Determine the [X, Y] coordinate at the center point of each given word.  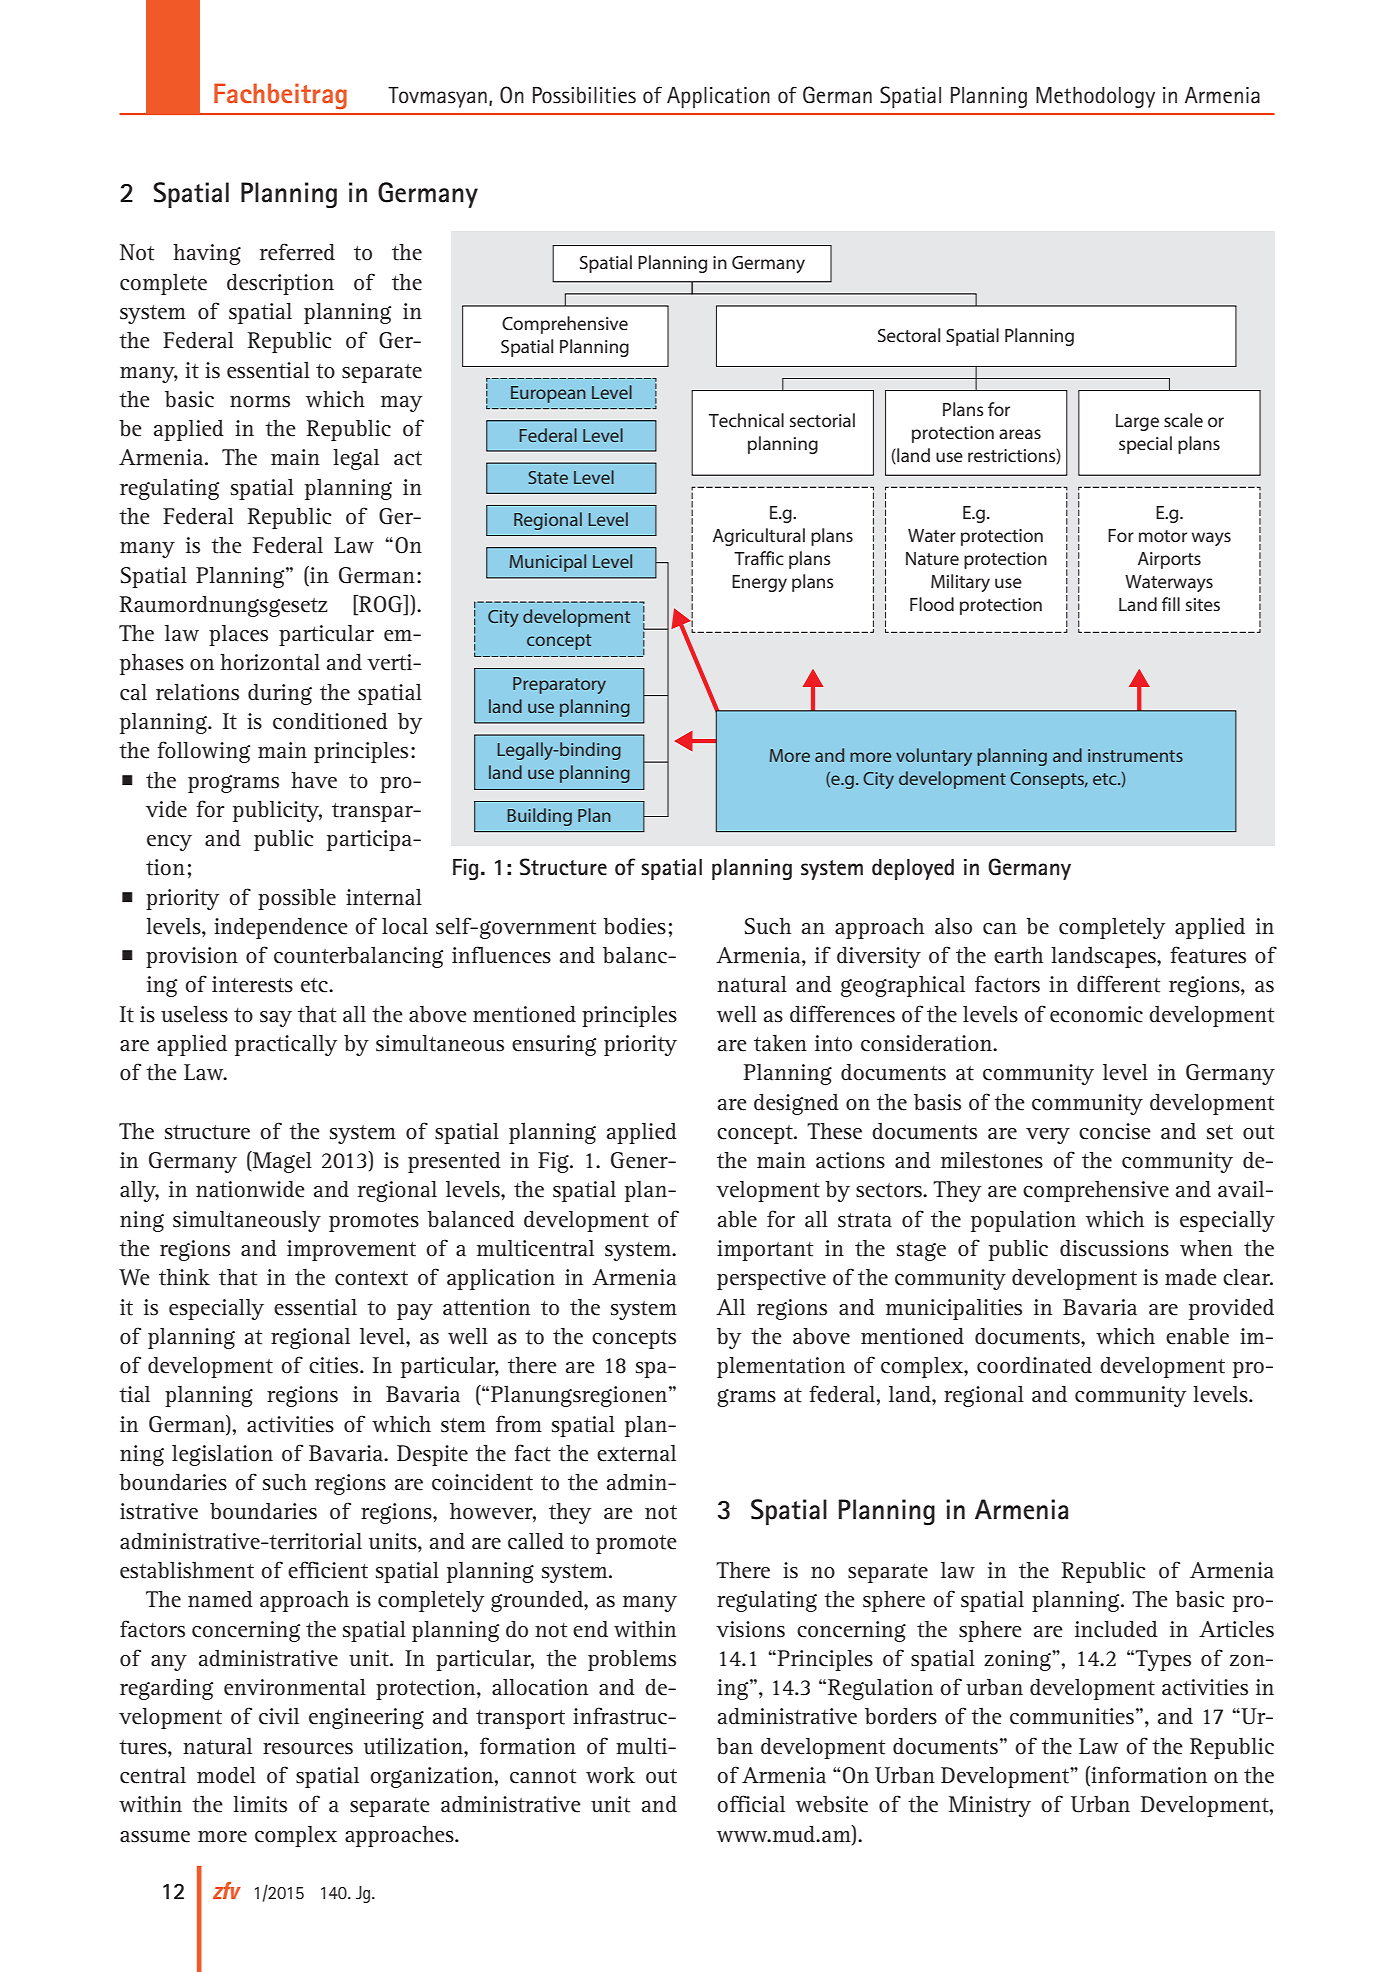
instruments [1135, 755]
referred [297, 252]
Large [1137, 422]
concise [1115, 1131]
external [636, 1453]
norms [260, 402]
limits [260, 1804]
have [314, 780]
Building [539, 817]
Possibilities [584, 95]
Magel [281, 1162]
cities [335, 1365]
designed [796, 1104]
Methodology [1095, 97]
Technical [746, 420]
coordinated [1034, 1365]
